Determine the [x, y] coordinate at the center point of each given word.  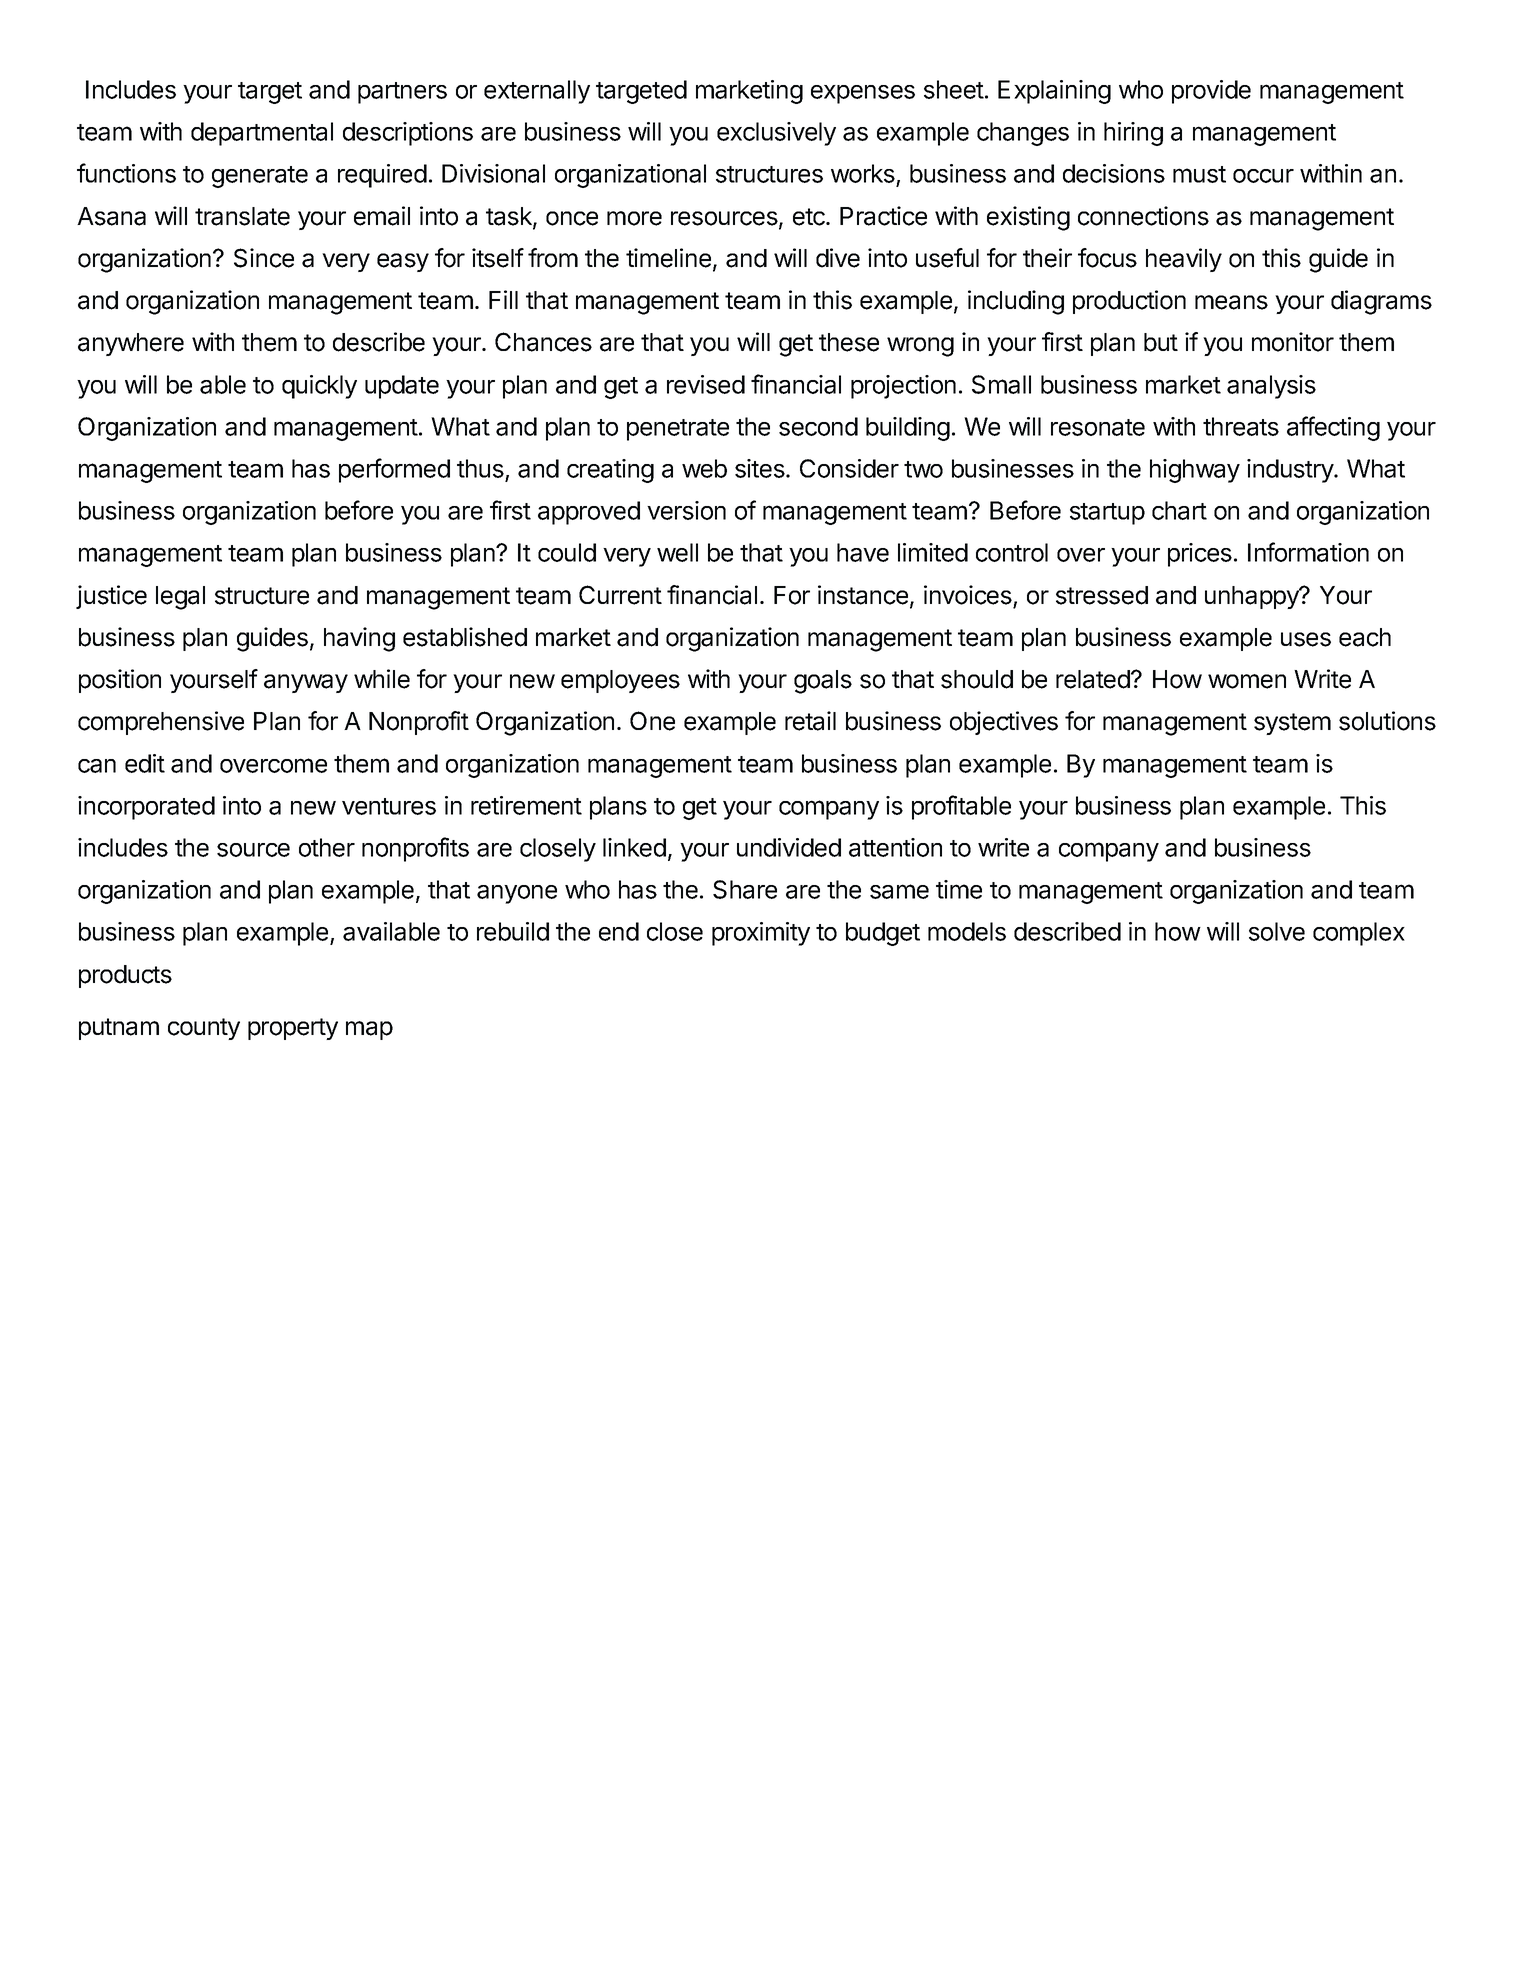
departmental [262, 134]
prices [1200, 555]
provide [1211, 92]
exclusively [776, 134]
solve [1277, 931]
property [293, 1029]
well [677, 552]
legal [180, 598]
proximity [761, 934]
